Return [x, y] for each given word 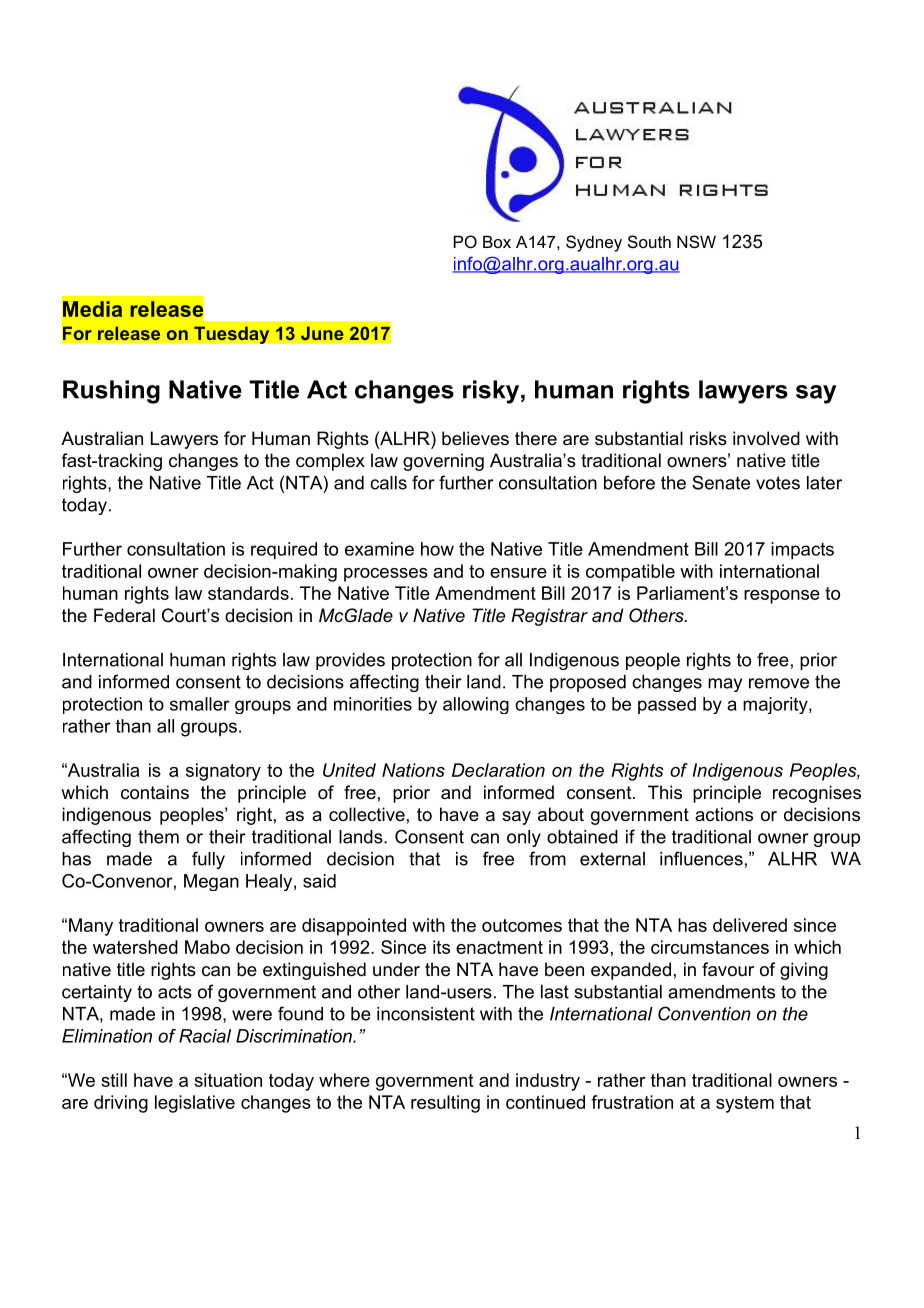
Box [497, 241]
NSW [696, 241]
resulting [445, 1104]
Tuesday [232, 335]
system [745, 1104]
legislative [195, 1104]
